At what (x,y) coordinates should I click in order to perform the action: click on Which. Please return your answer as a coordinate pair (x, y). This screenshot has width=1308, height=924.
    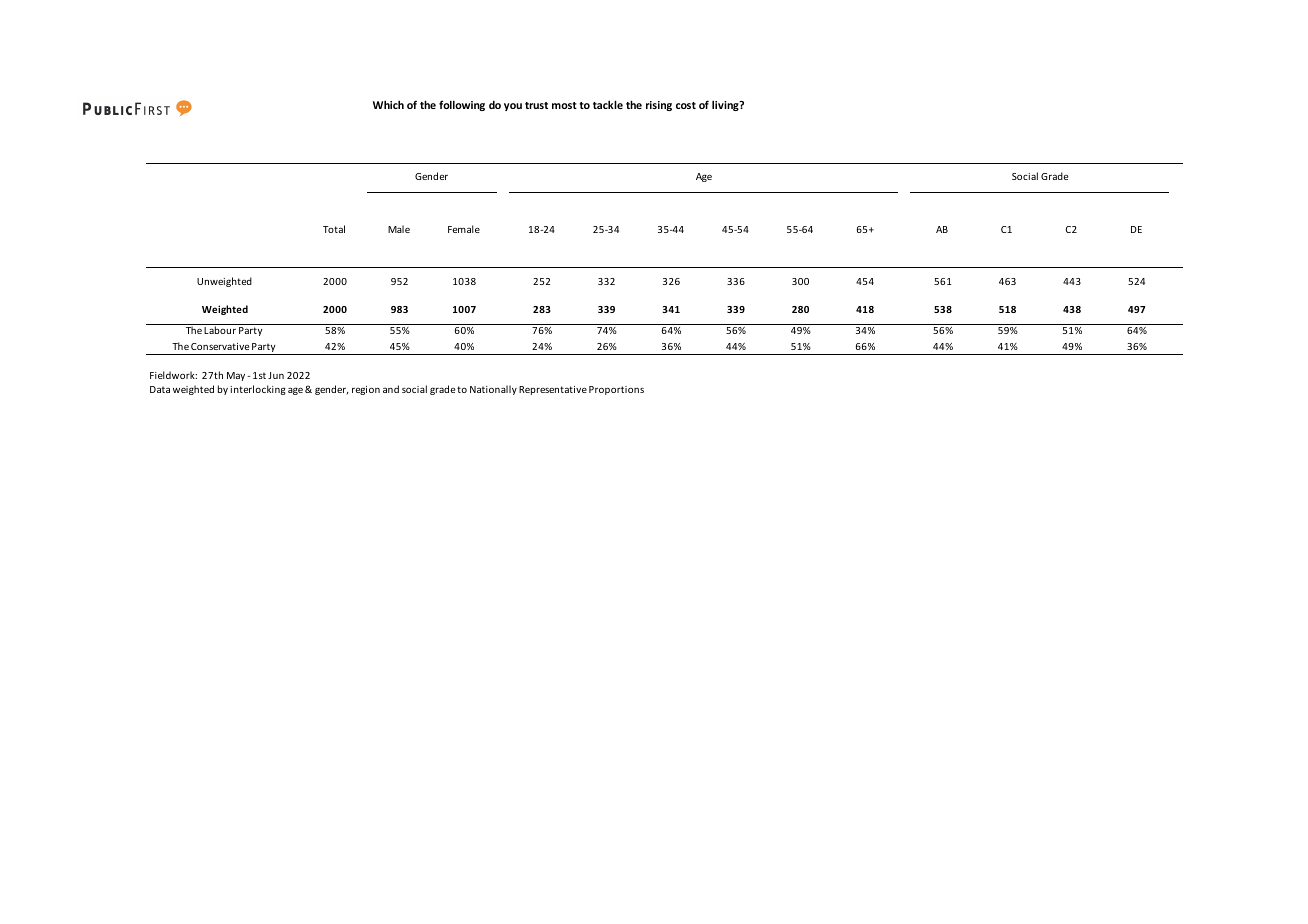
    Looking at the image, I should click on (388, 104).
